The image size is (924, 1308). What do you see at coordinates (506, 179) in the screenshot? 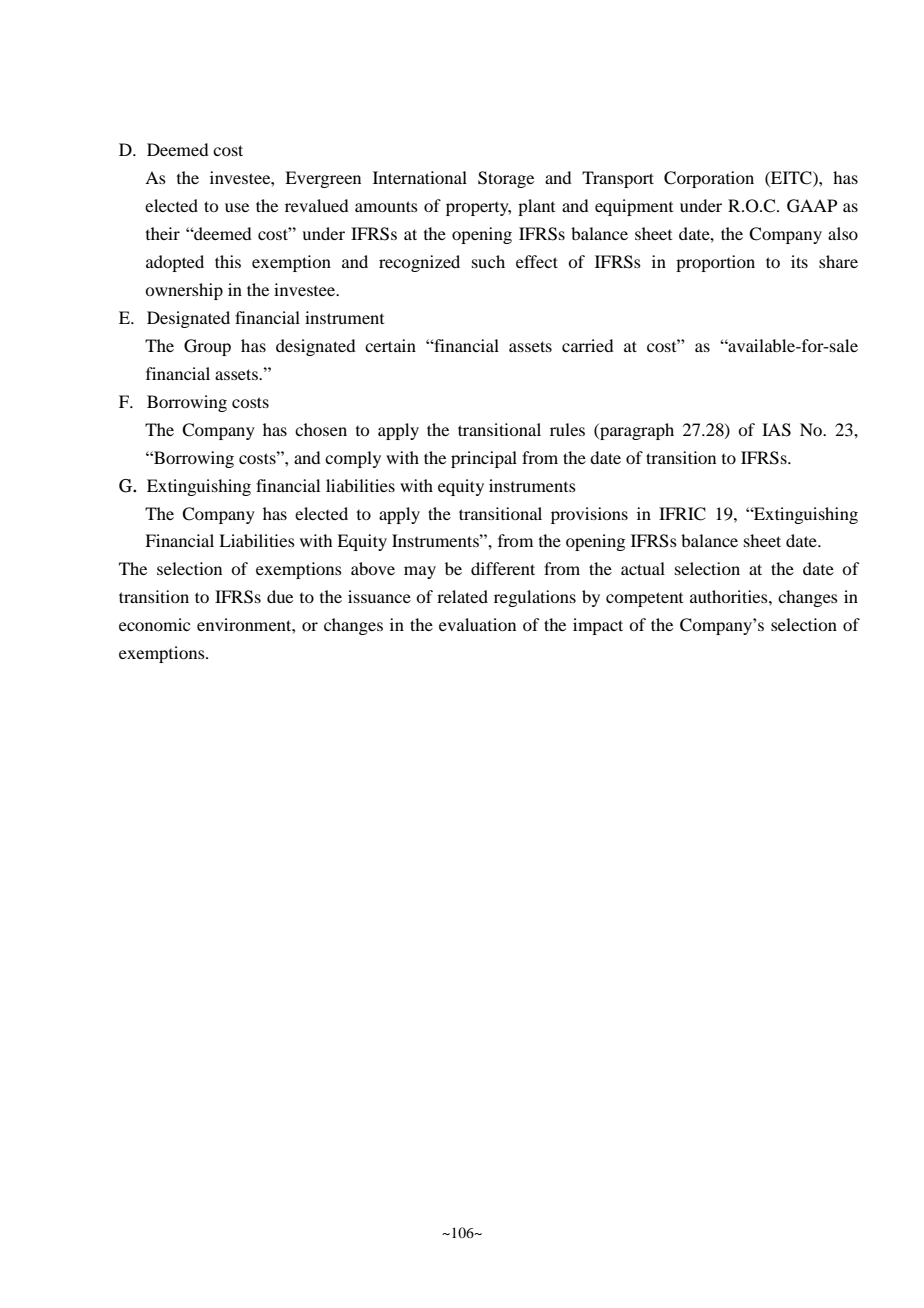
I see `Storage` at bounding box center [506, 179].
